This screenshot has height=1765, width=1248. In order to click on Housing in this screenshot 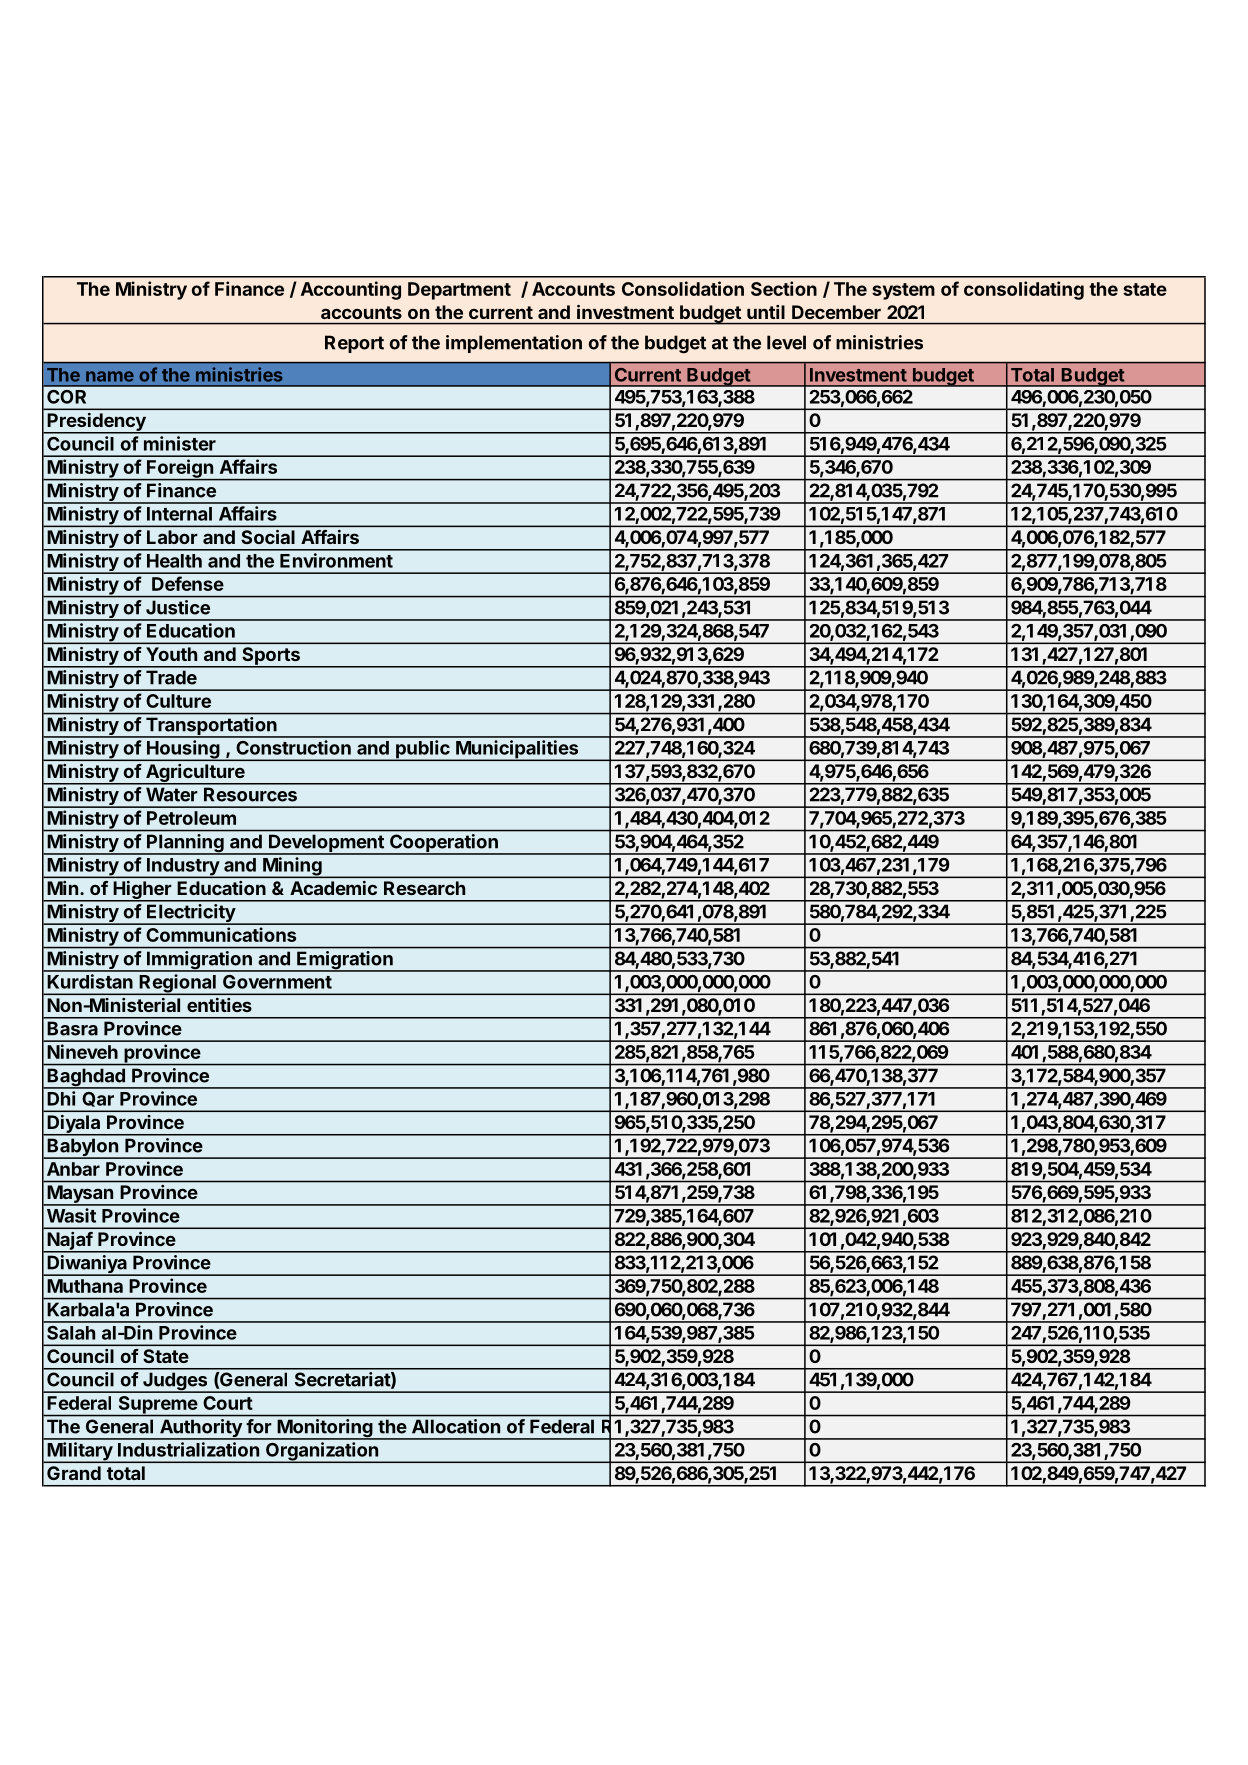, I will do `click(183, 750)`.
